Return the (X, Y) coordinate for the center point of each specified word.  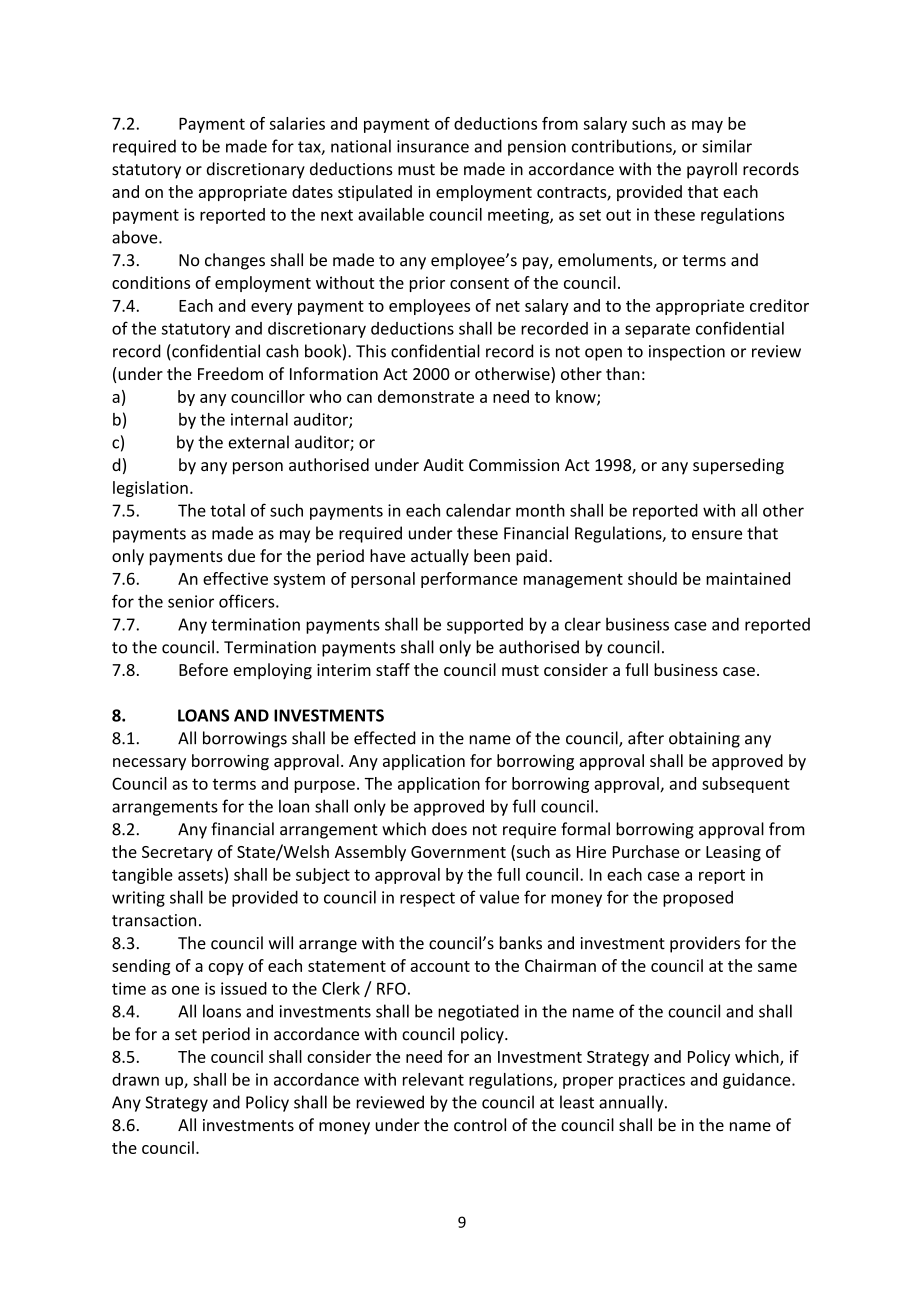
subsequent (746, 785)
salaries (297, 123)
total (227, 510)
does (449, 829)
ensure (717, 535)
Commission (514, 465)
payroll (712, 170)
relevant (433, 1079)
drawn (135, 1079)
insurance (433, 146)
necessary (149, 764)
